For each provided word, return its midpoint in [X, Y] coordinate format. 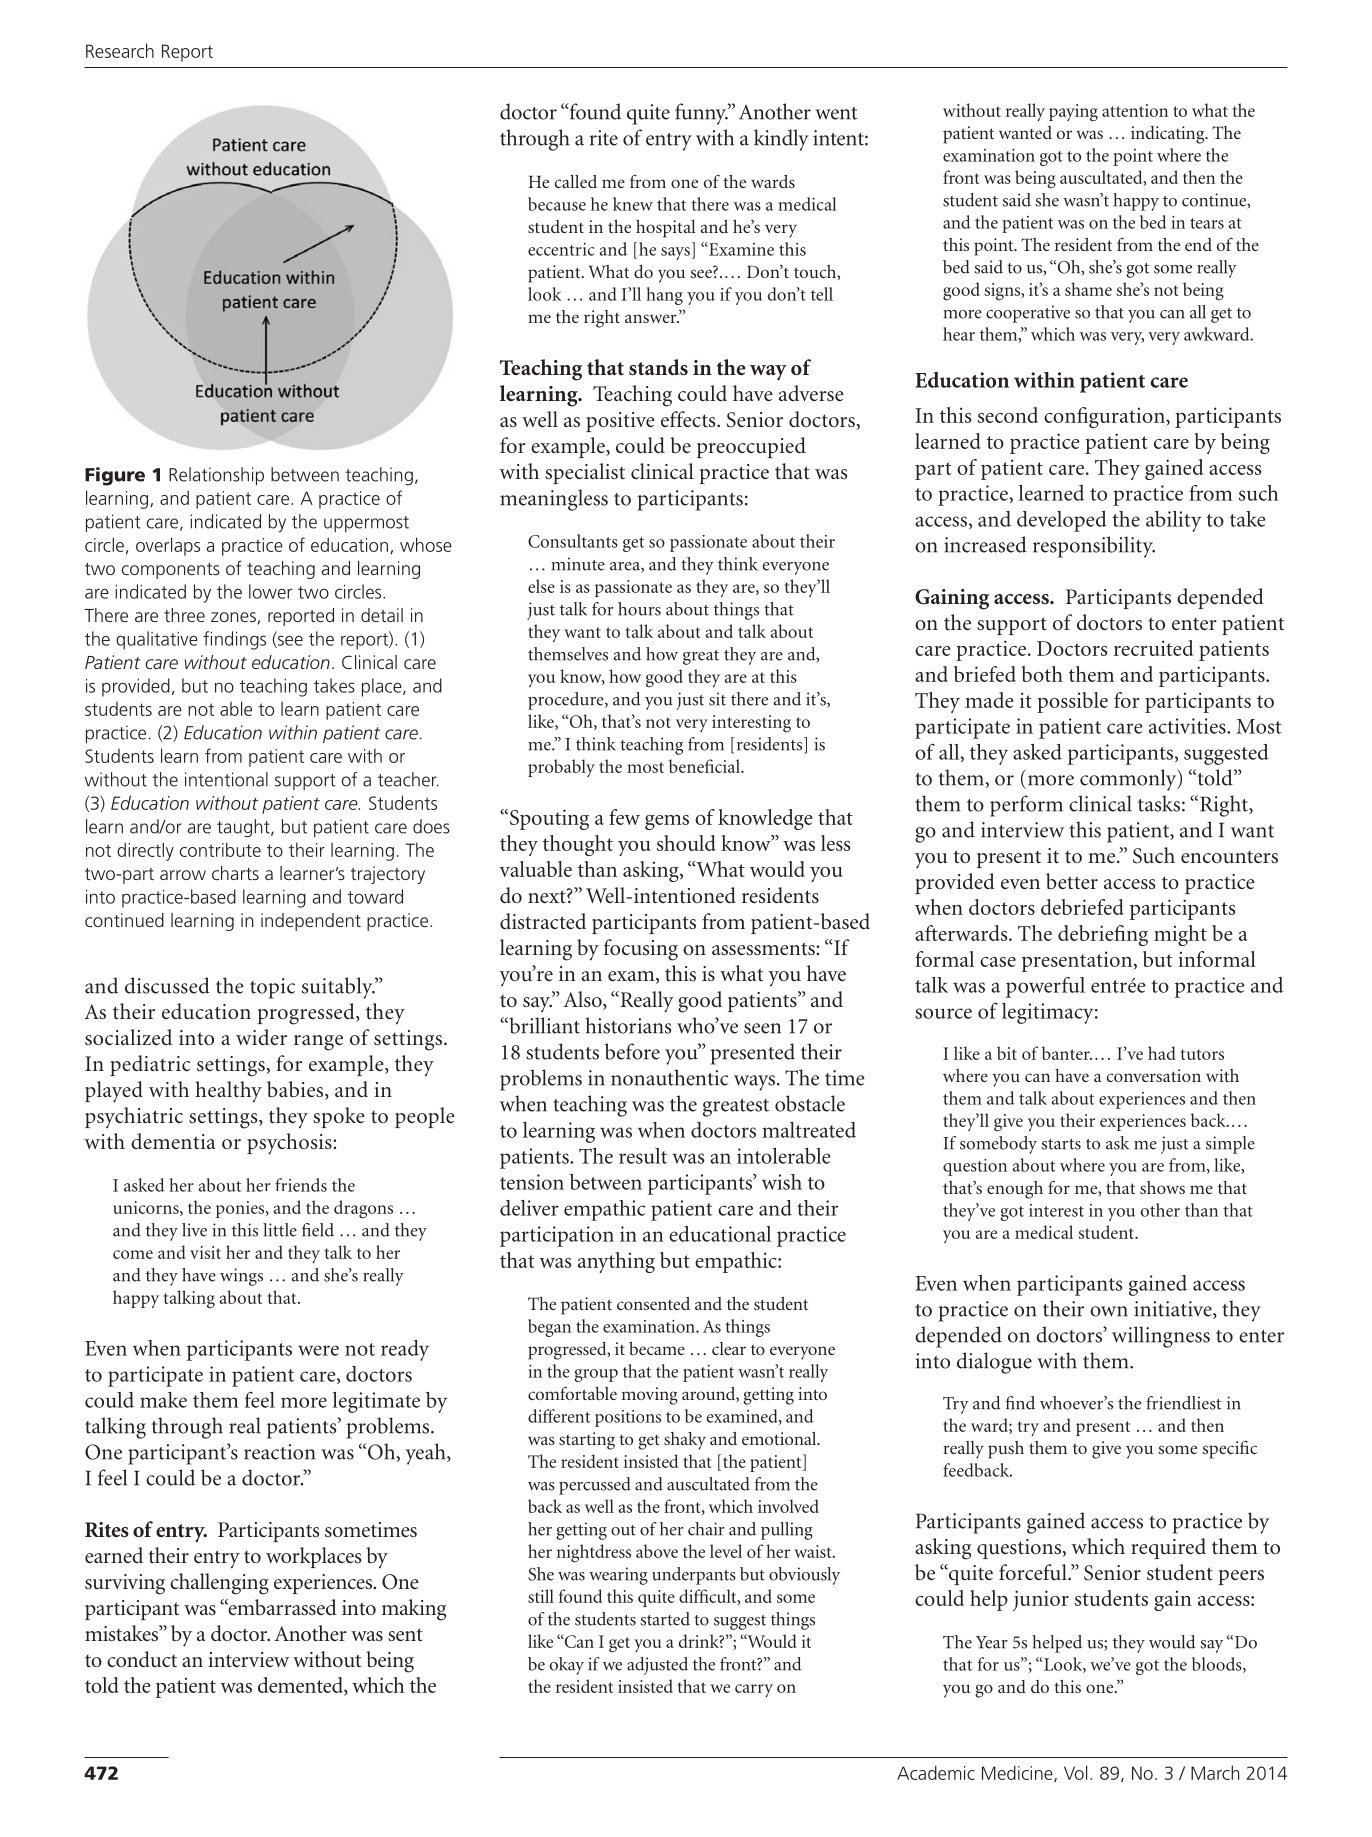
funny [702, 114]
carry [754, 1690]
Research [120, 50]
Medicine [1018, 1773]
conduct [142, 1659]
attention [1135, 110]
